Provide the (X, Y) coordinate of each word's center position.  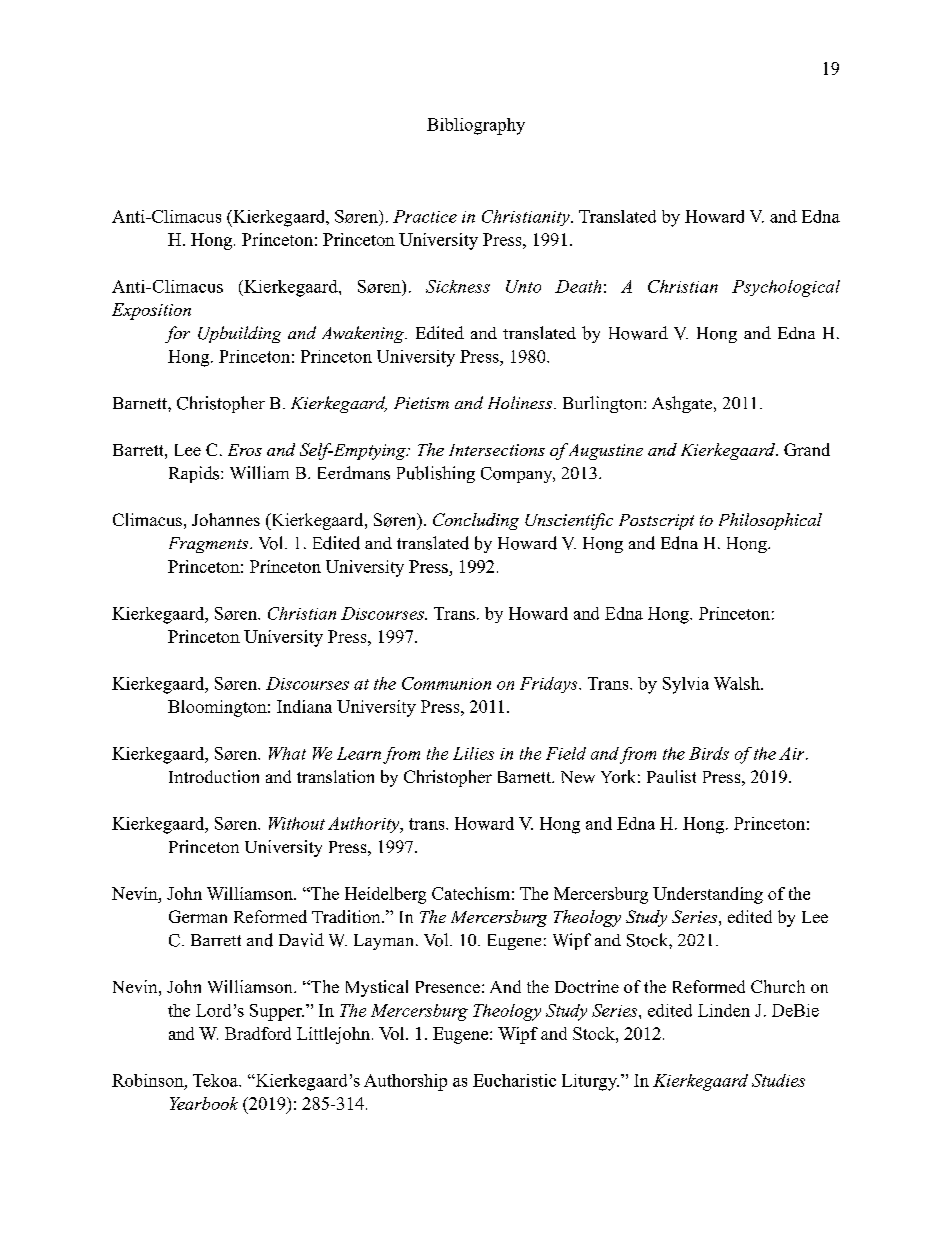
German (198, 916)
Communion (446, 683)
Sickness (458, 286)
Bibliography (476, 126)
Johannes (226, 519)
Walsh (738, 683)
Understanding (708, 895)
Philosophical (770, 521)
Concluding (476, 521)
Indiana (304, 706)
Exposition (151, 311)
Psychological (786, 288)
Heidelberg (385, 895)
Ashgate (683, 404)
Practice (425, 216)
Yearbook (204, 1103)
